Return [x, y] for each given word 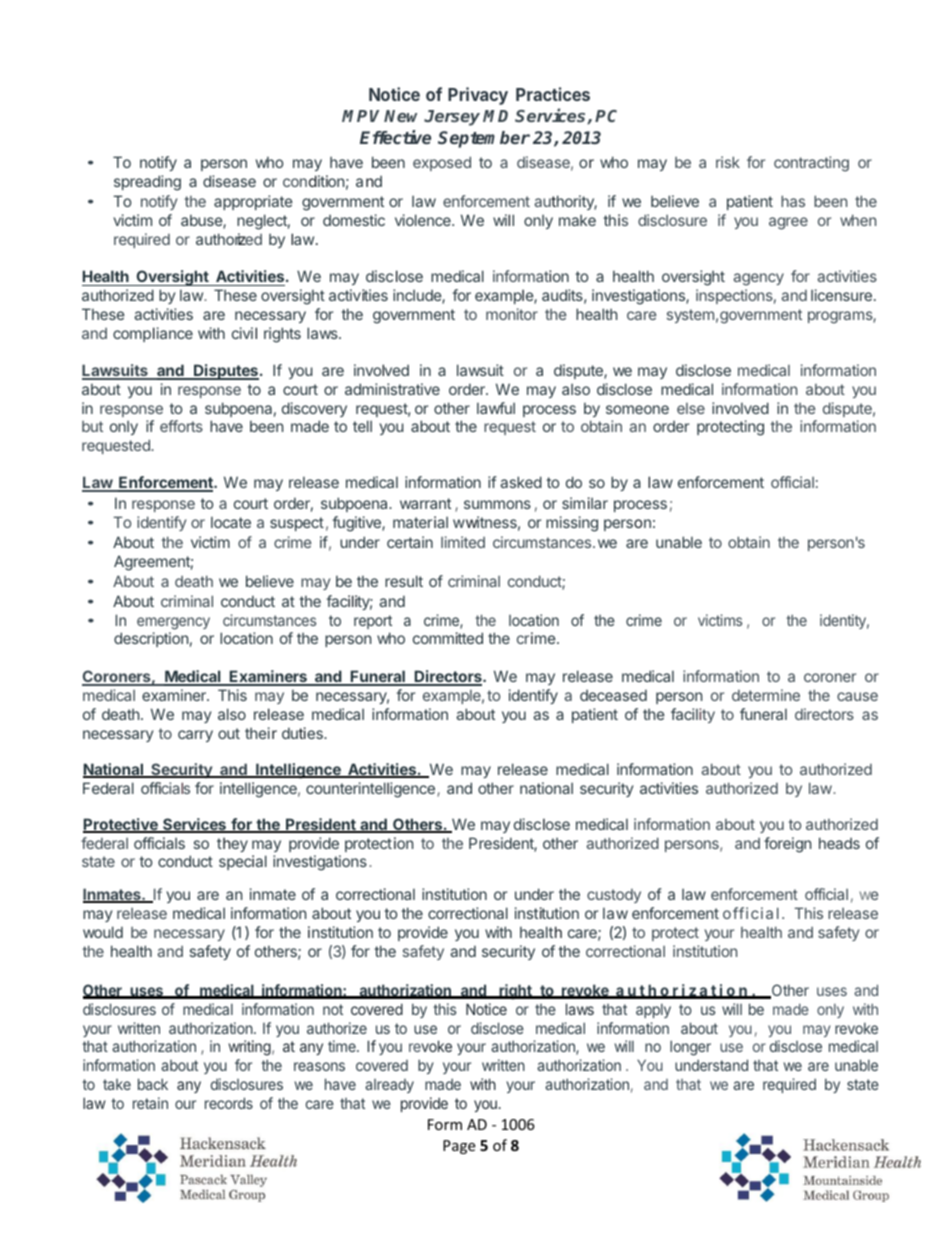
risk [728, 162]
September [484, 139]
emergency [173, 623]
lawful [496, 408]
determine [766, 695]
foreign [787, 845]
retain [150, 1103]
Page [459, 1147]
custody [614, 896]
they [232, 844]
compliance [153, 334]
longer [690, 1048]
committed [448, 638]
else [691, 408]
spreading [147, 183]
